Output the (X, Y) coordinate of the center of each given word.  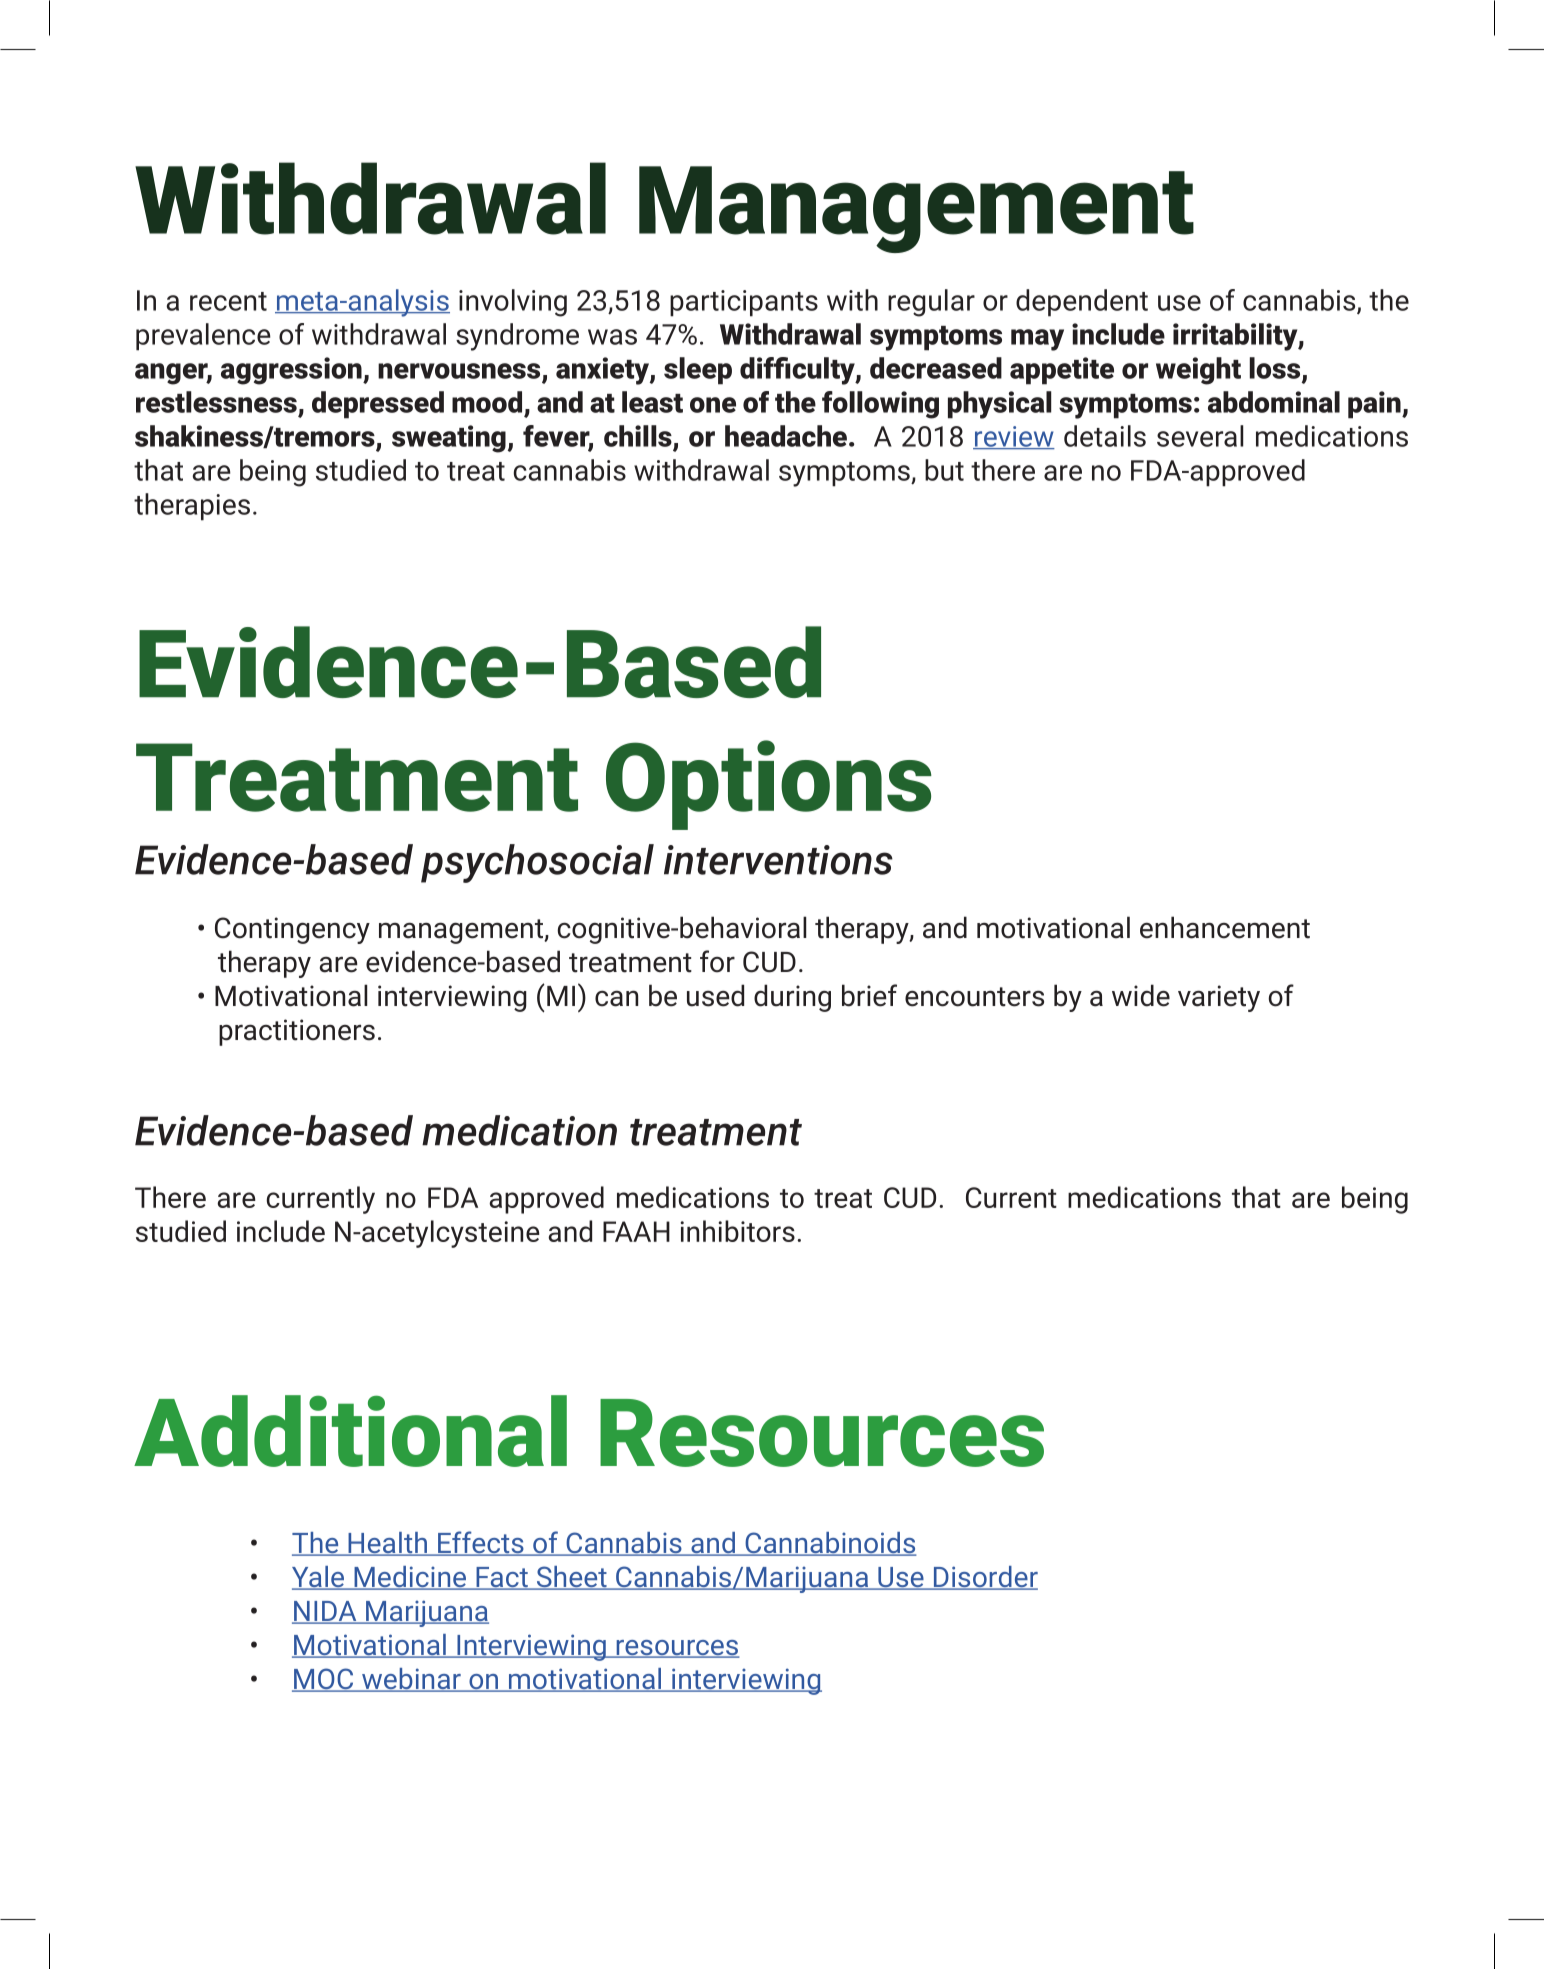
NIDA (325, 1612)
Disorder (984, 1578)
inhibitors (737, 1231)
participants (744, 303)
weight (1198, 371)
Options (769, 785)
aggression (292, 371)
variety (1219, 998)
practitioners (297, 1032)
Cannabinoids (830, 1544)
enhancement (1225, 927)
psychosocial (537, 863)
